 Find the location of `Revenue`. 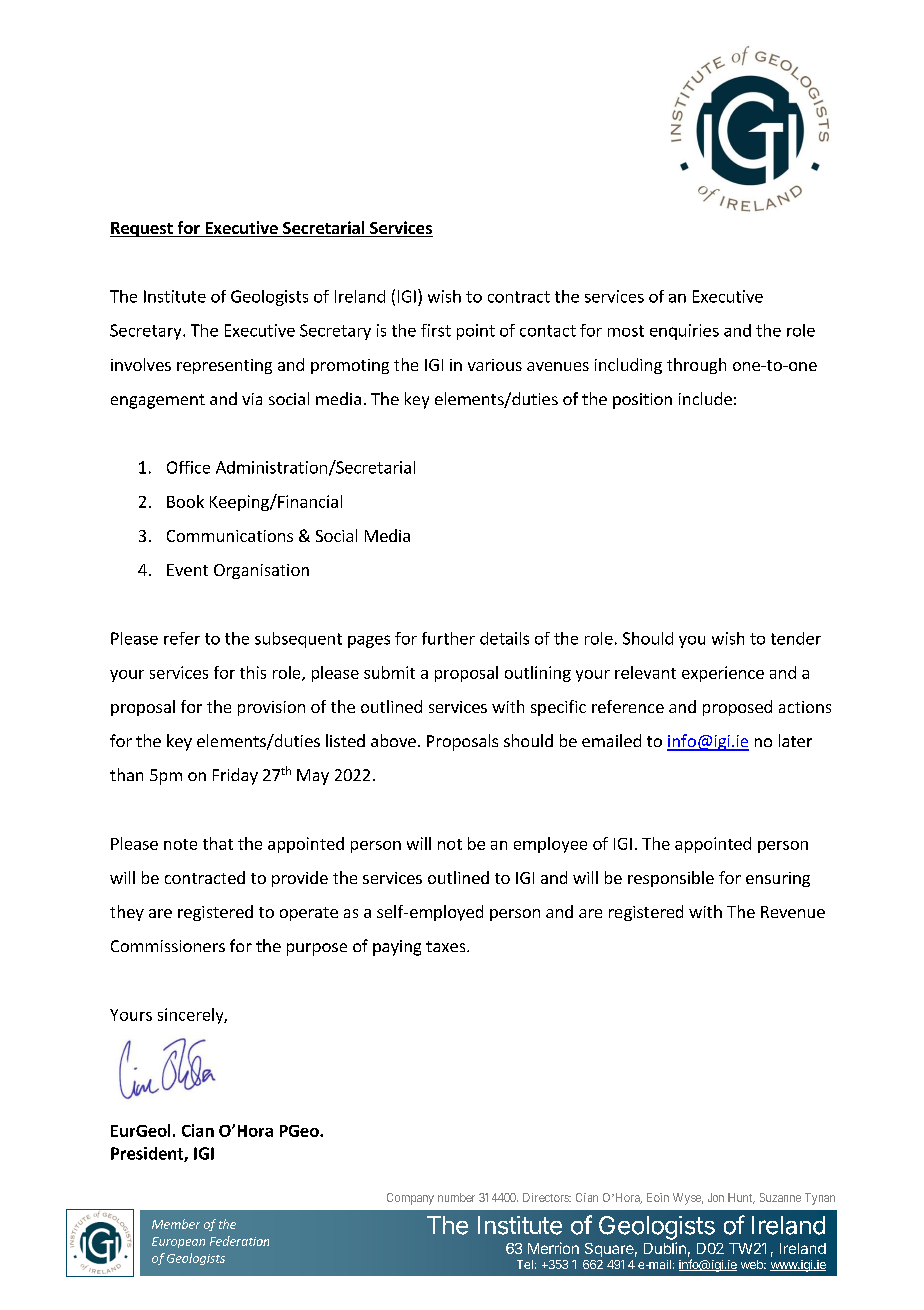

Revenue is located at coordinates (793, 912).
